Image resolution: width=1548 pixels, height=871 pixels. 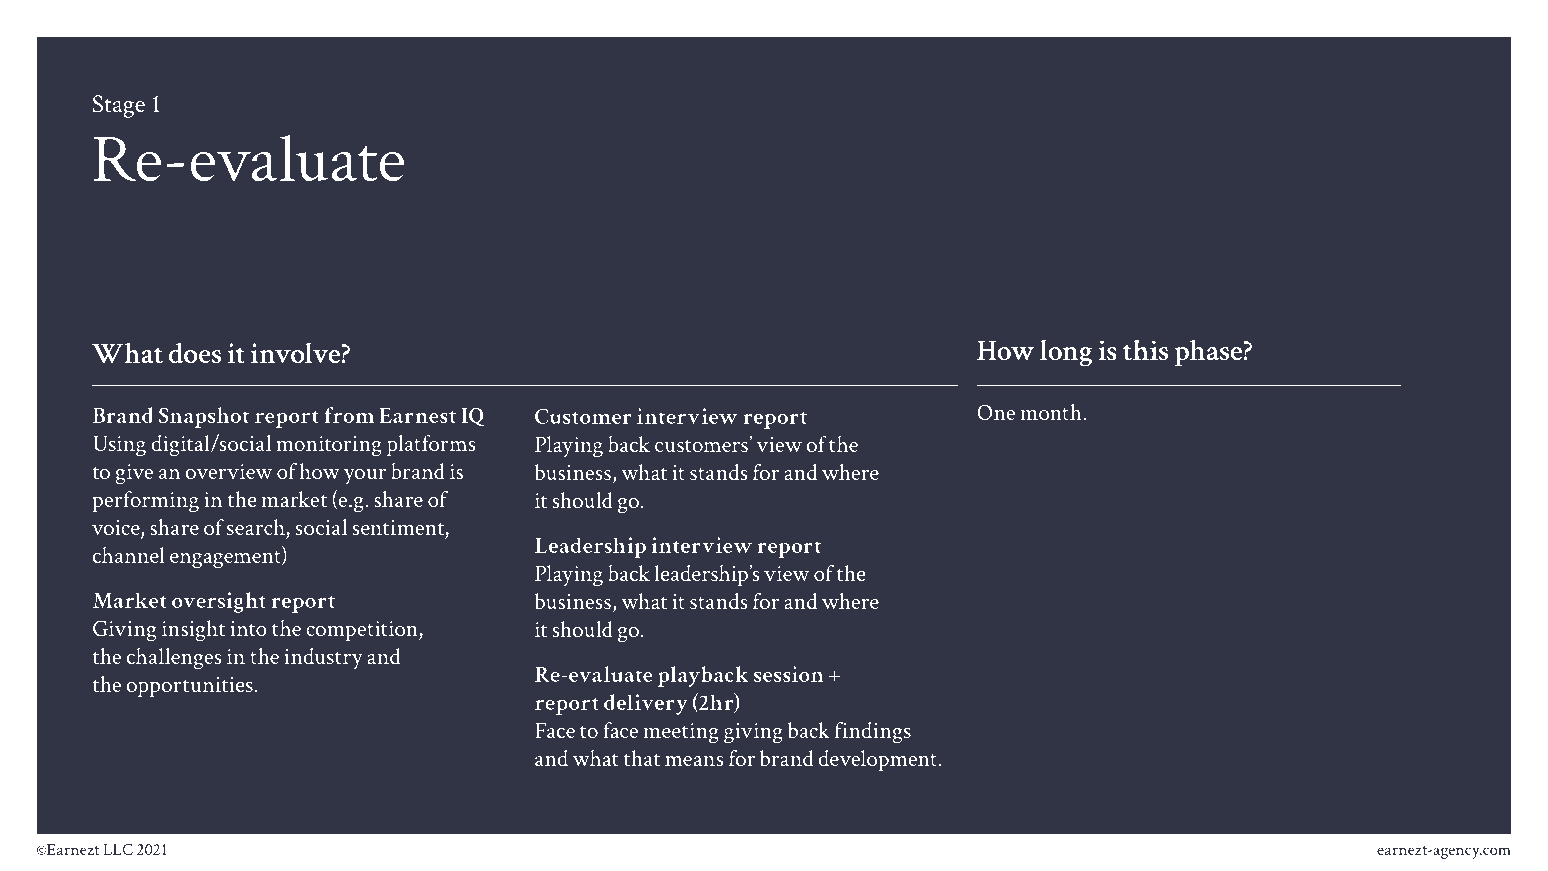 What do you see at coordinates (873, 732) in the page?
I see `findings` at bounding box center [873, 732].
